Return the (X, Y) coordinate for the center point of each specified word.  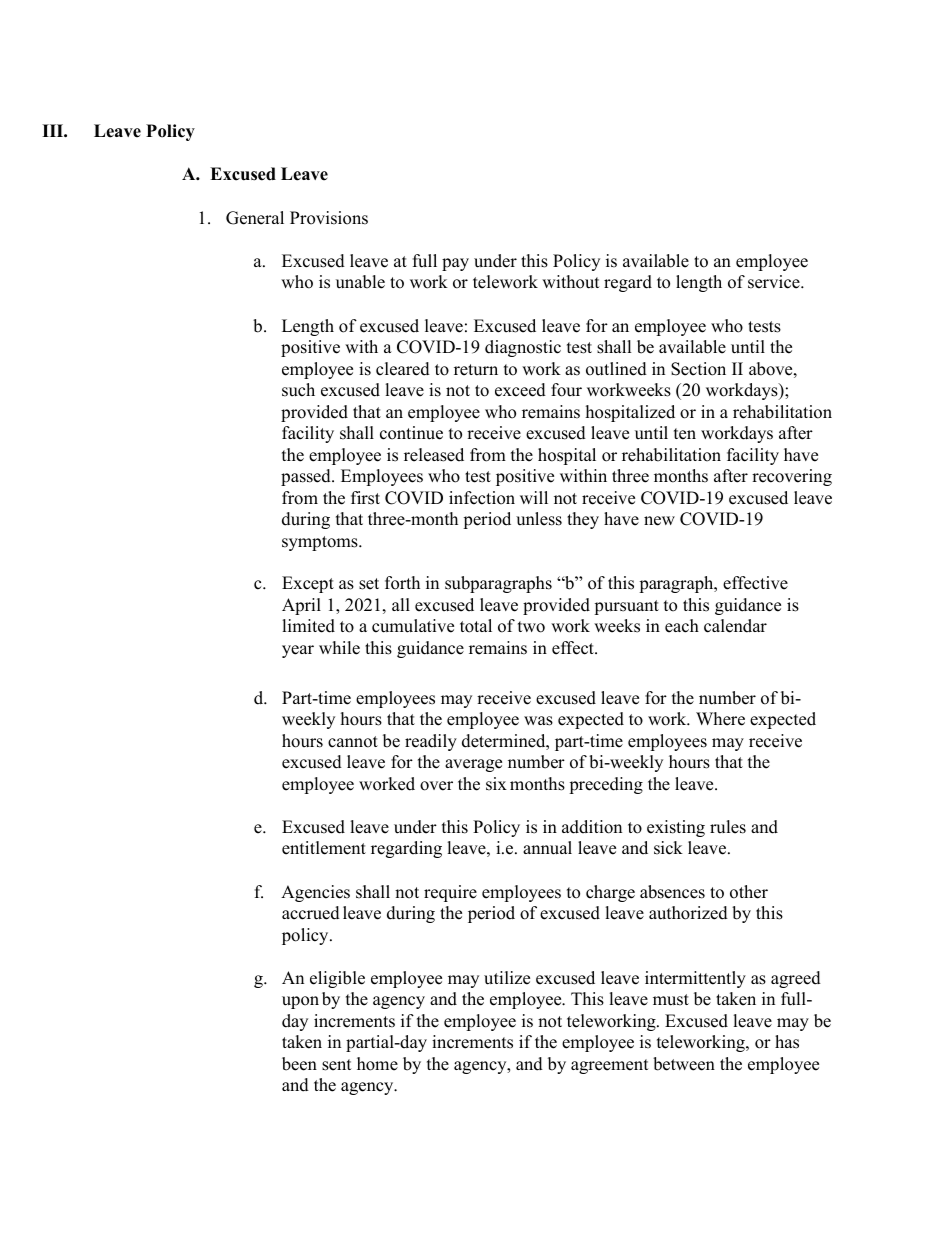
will (534, 497)
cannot (353, 742)
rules (728, 827)
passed (307, 477)
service (775, 282)
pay (455, 264)
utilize (507, 978)
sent (337, 1065)
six (496, 784)
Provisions (329, 218)
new (659, 521)
